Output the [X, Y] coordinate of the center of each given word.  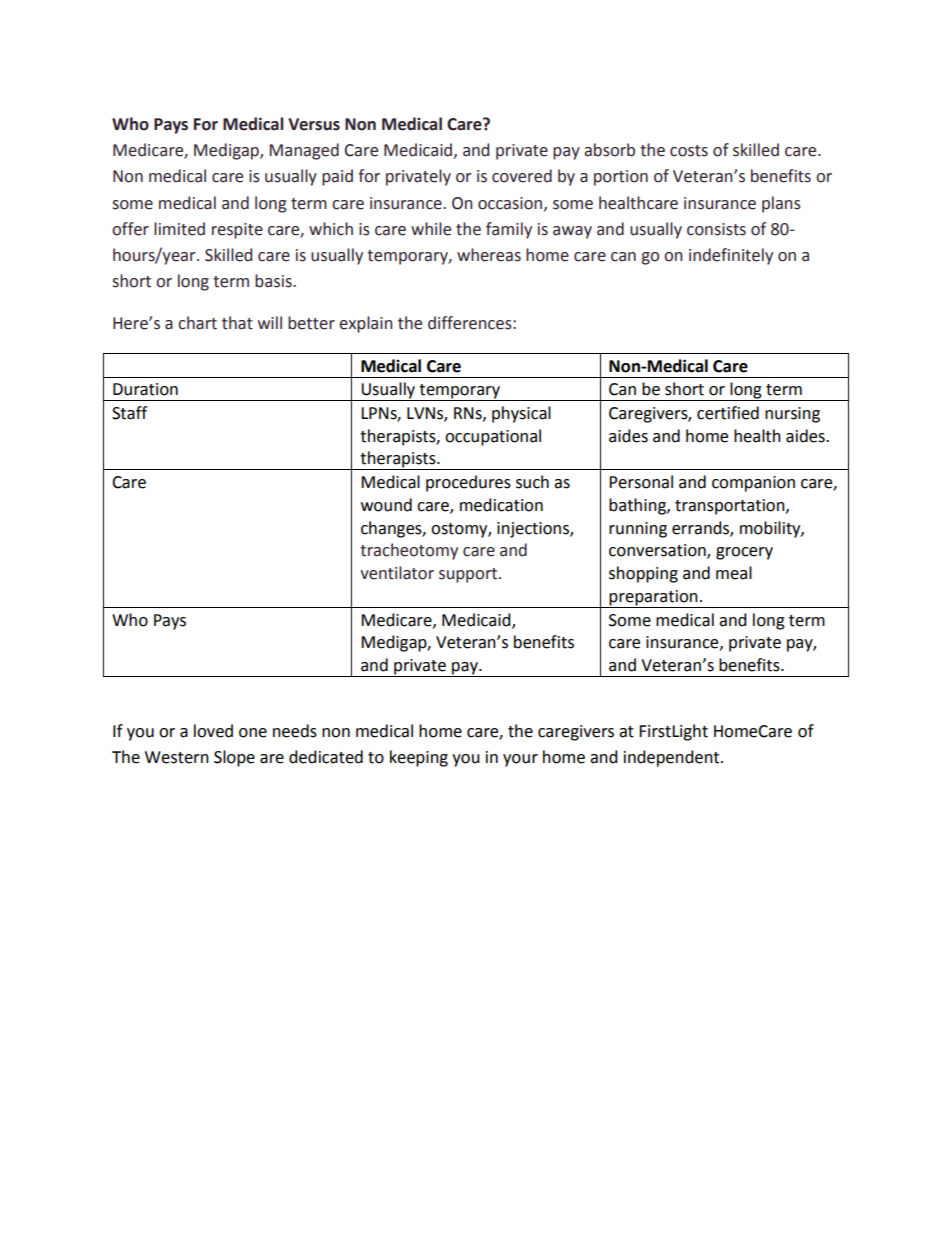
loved [213, 731]
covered [522, 176]
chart [197, 323]
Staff [129, 413]
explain [366, 324]
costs [689, 151]
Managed [304, 151]
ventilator [397, 573]
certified [728, 413]
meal [734, 573]
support [469, 575]
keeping [419, 758]
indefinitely [731, 256]
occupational [493, 437]
